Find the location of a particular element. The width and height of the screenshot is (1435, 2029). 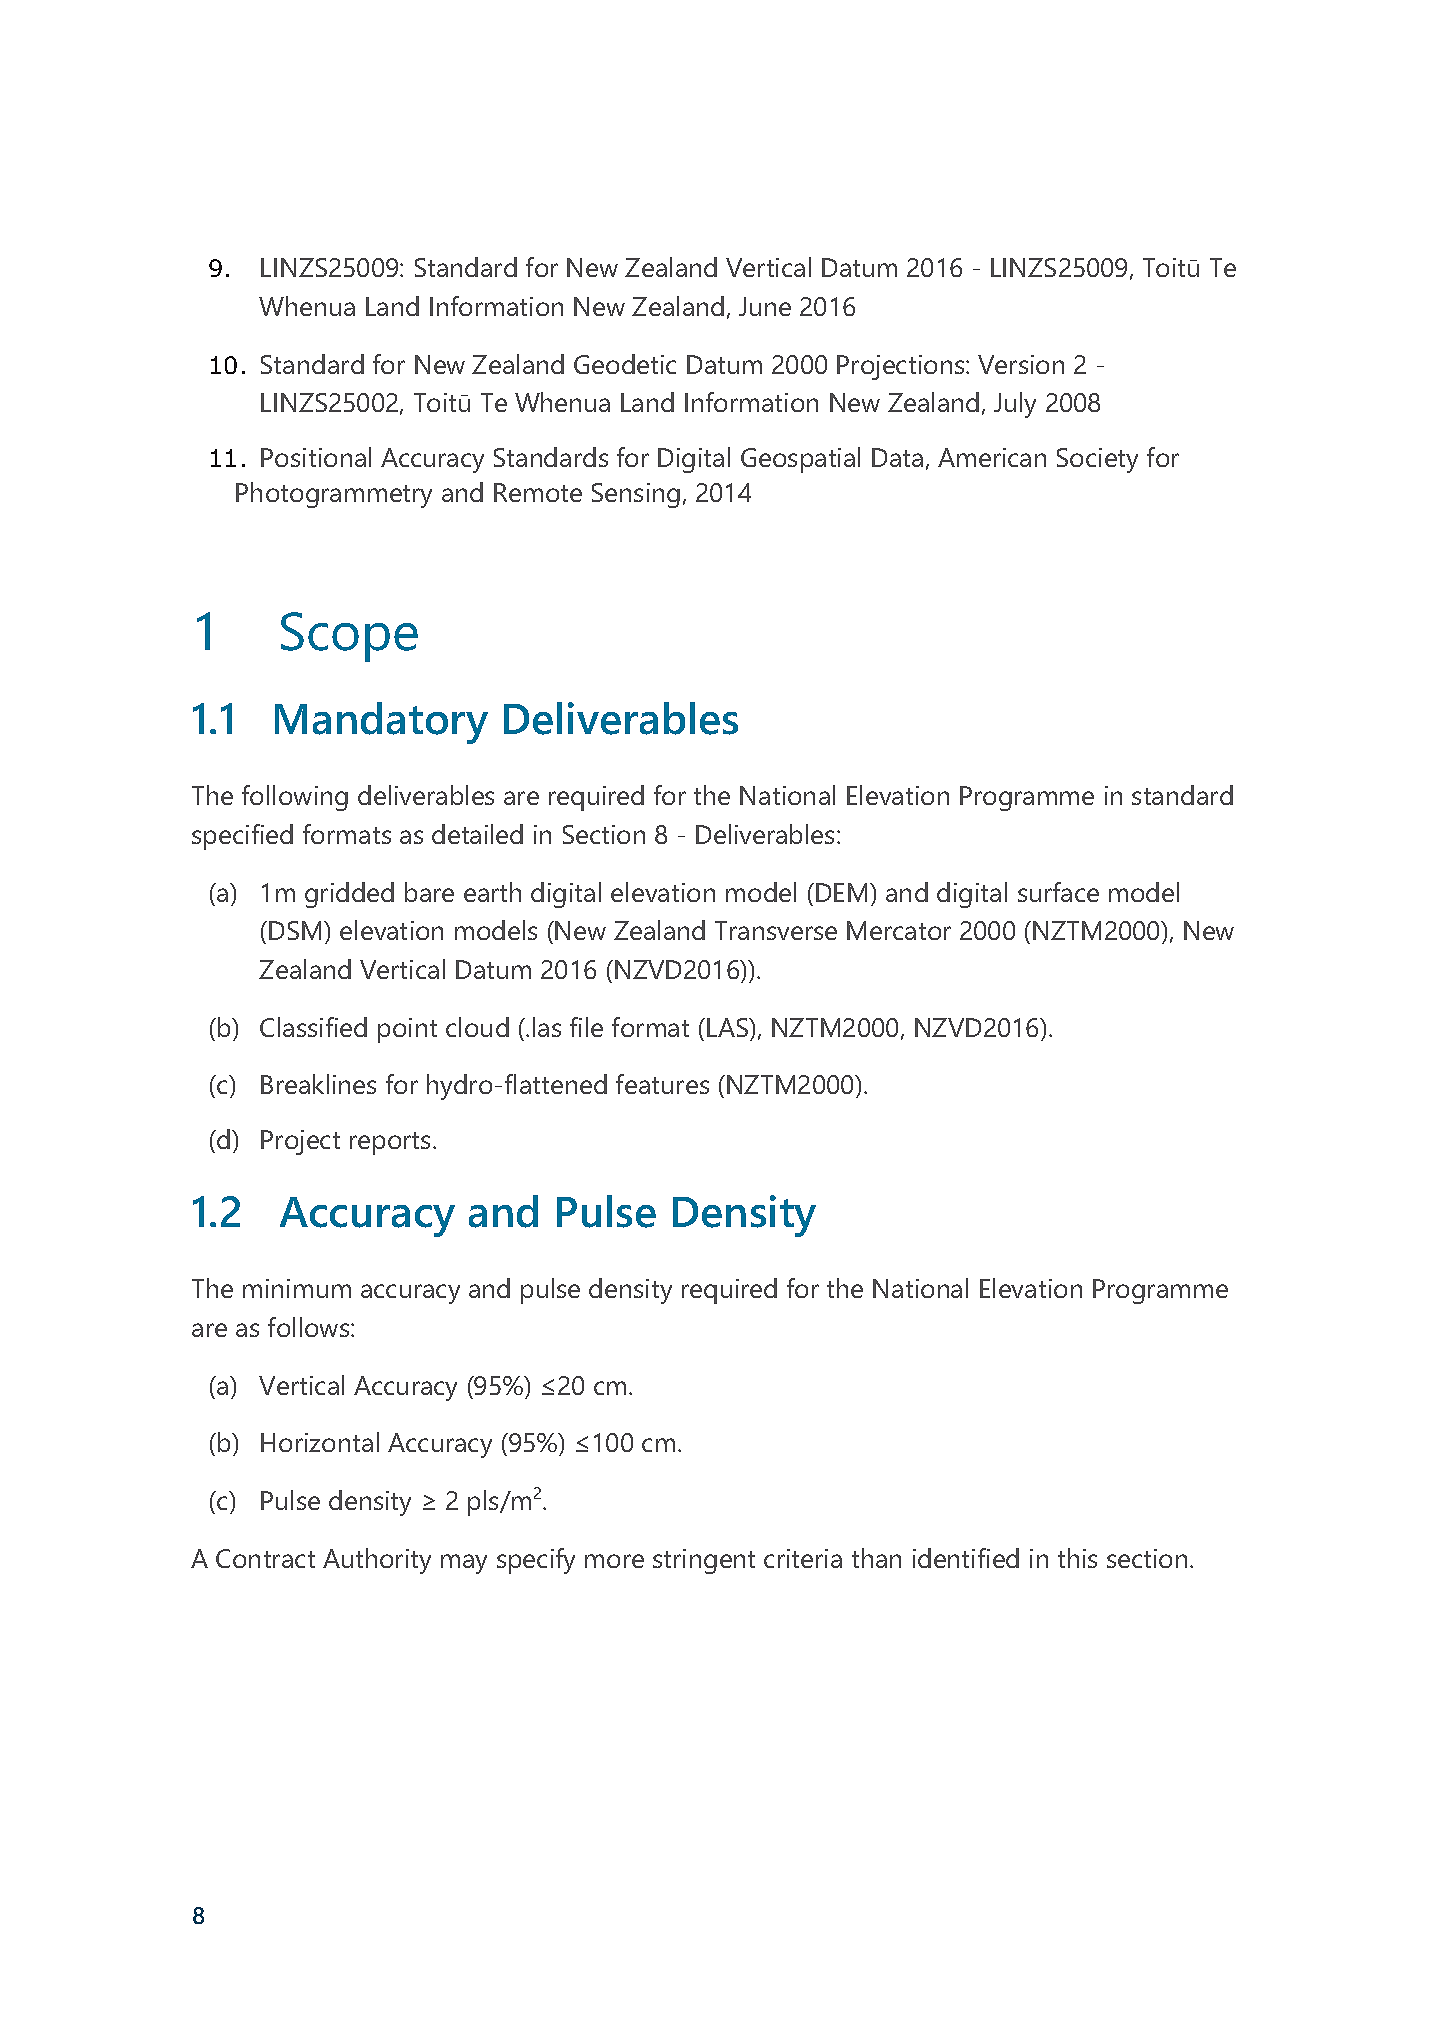

stringent is located at coordinates (704, 1561).
